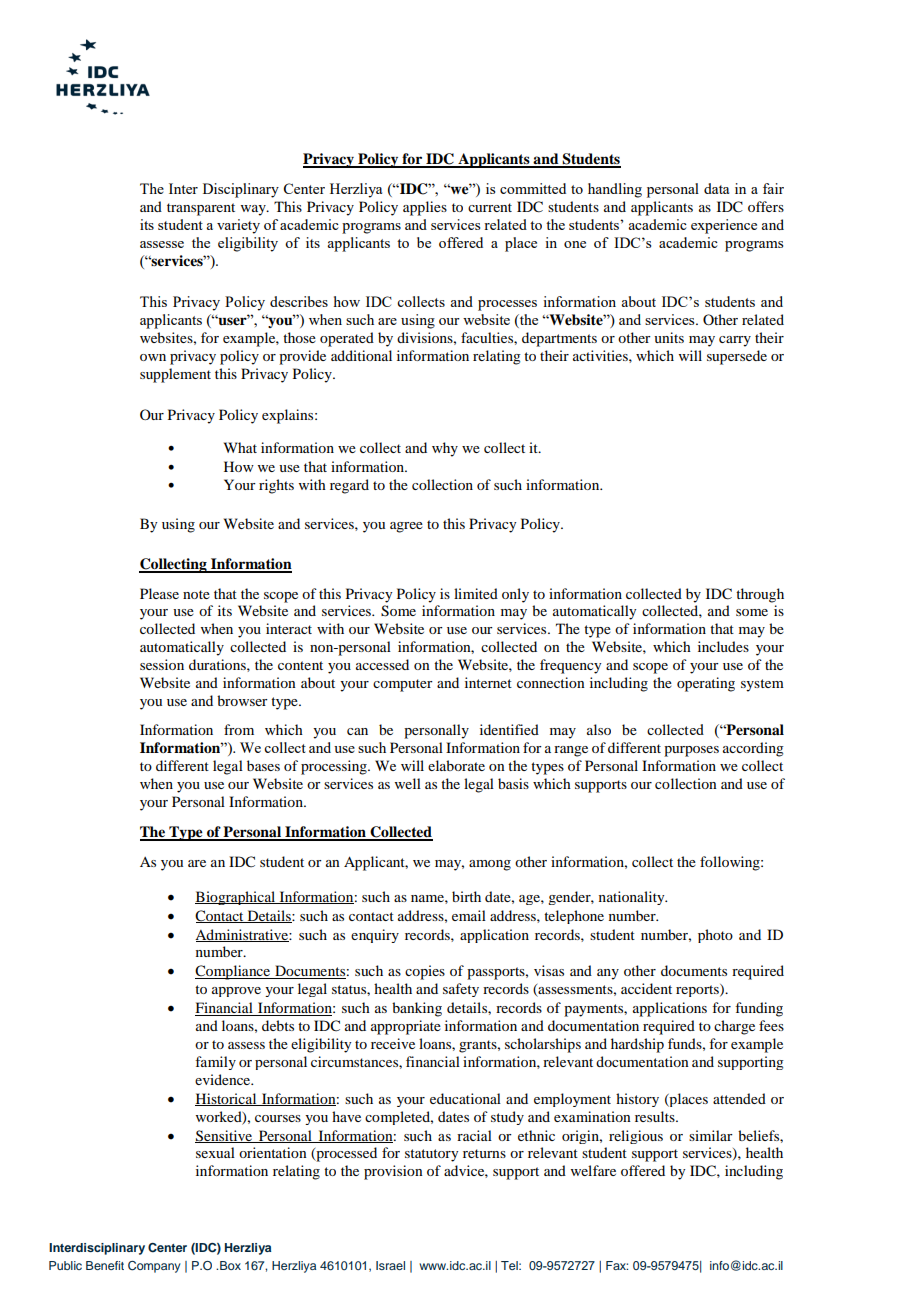 The height and width of the image is (1308, 924). Describe the element at coordinates (425, 208) in the image. I see `applies` at that location.
